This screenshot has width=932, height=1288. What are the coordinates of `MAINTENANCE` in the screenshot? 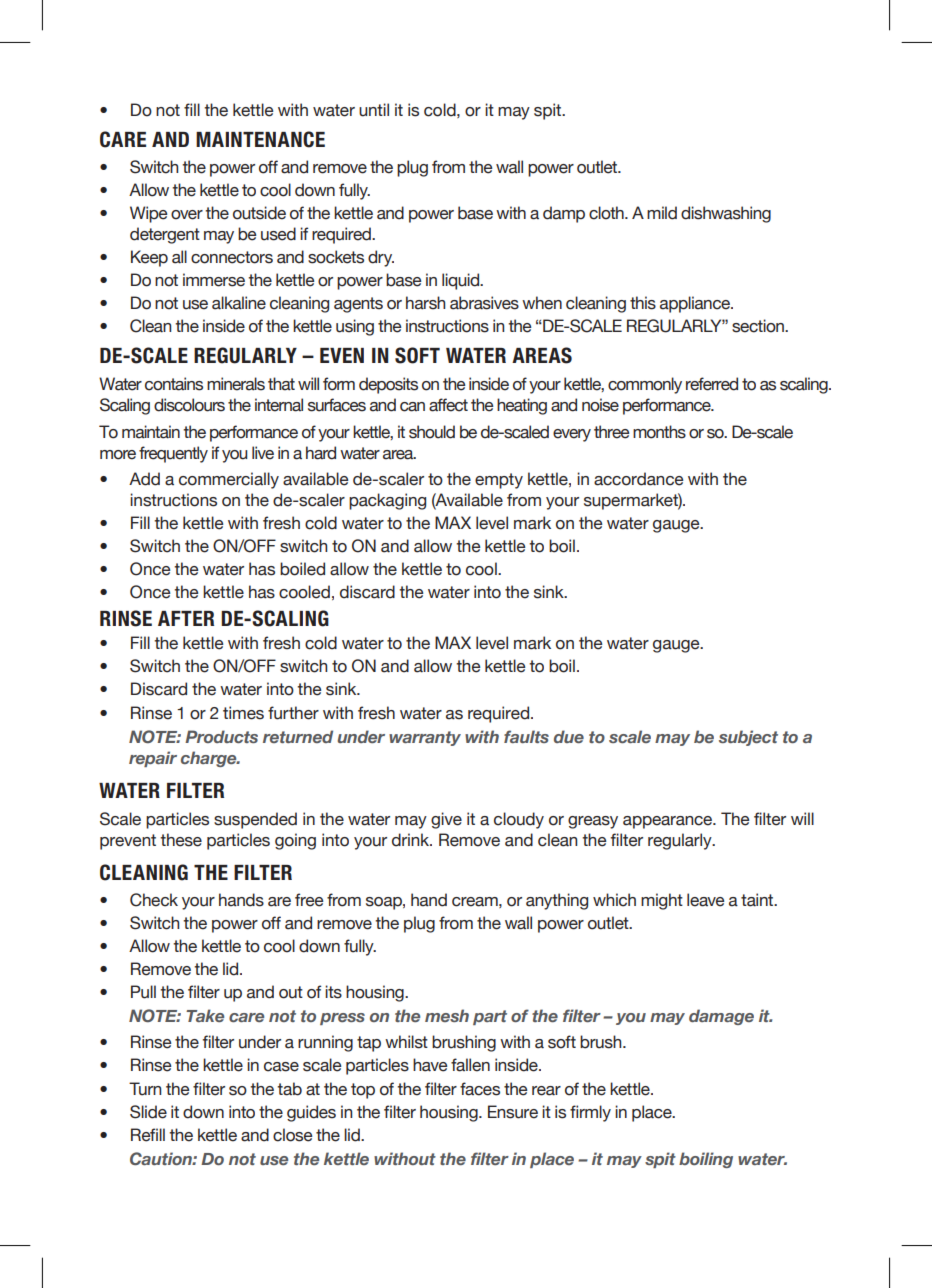 It's located at (260, 139).
